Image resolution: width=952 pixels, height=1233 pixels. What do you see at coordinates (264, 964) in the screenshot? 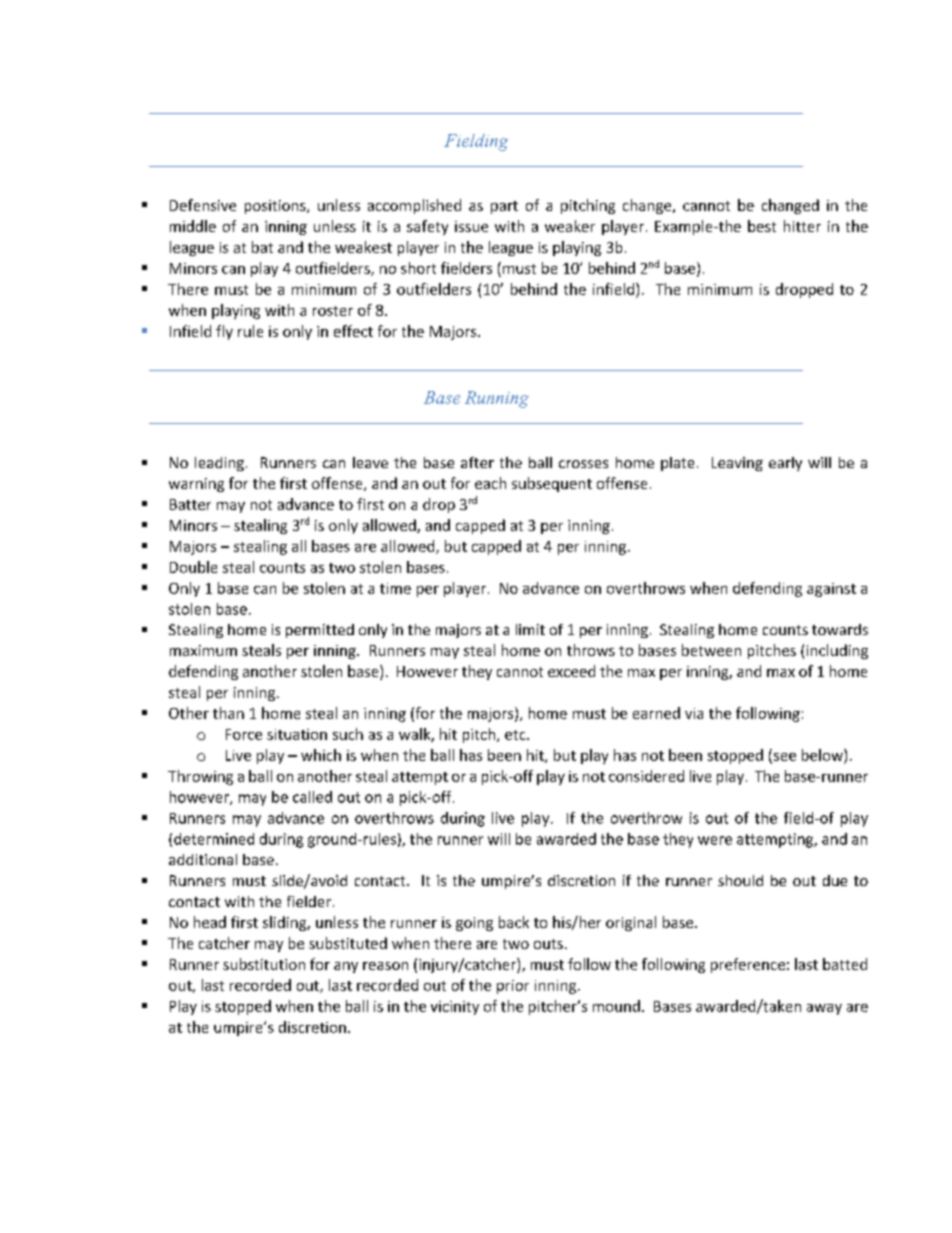
I see `substitution` at bounding box center [264, 964].
